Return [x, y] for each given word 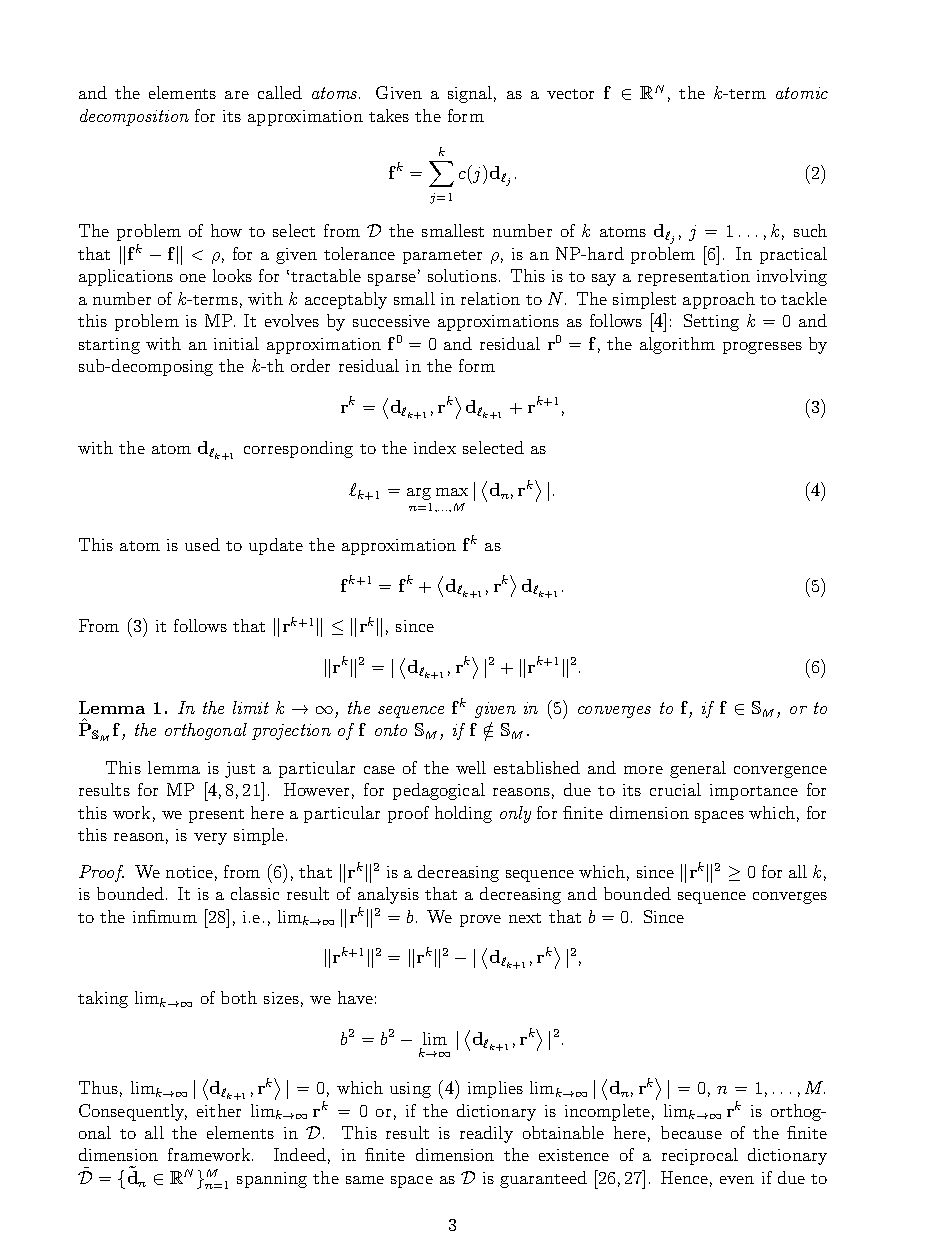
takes [389, 115]
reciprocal [700, 1156]
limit [251, 707]
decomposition [134, 117]
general [698, 769]
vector [570, 94]
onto [391, 730]
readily [486, 1134]
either [219, 1110]
